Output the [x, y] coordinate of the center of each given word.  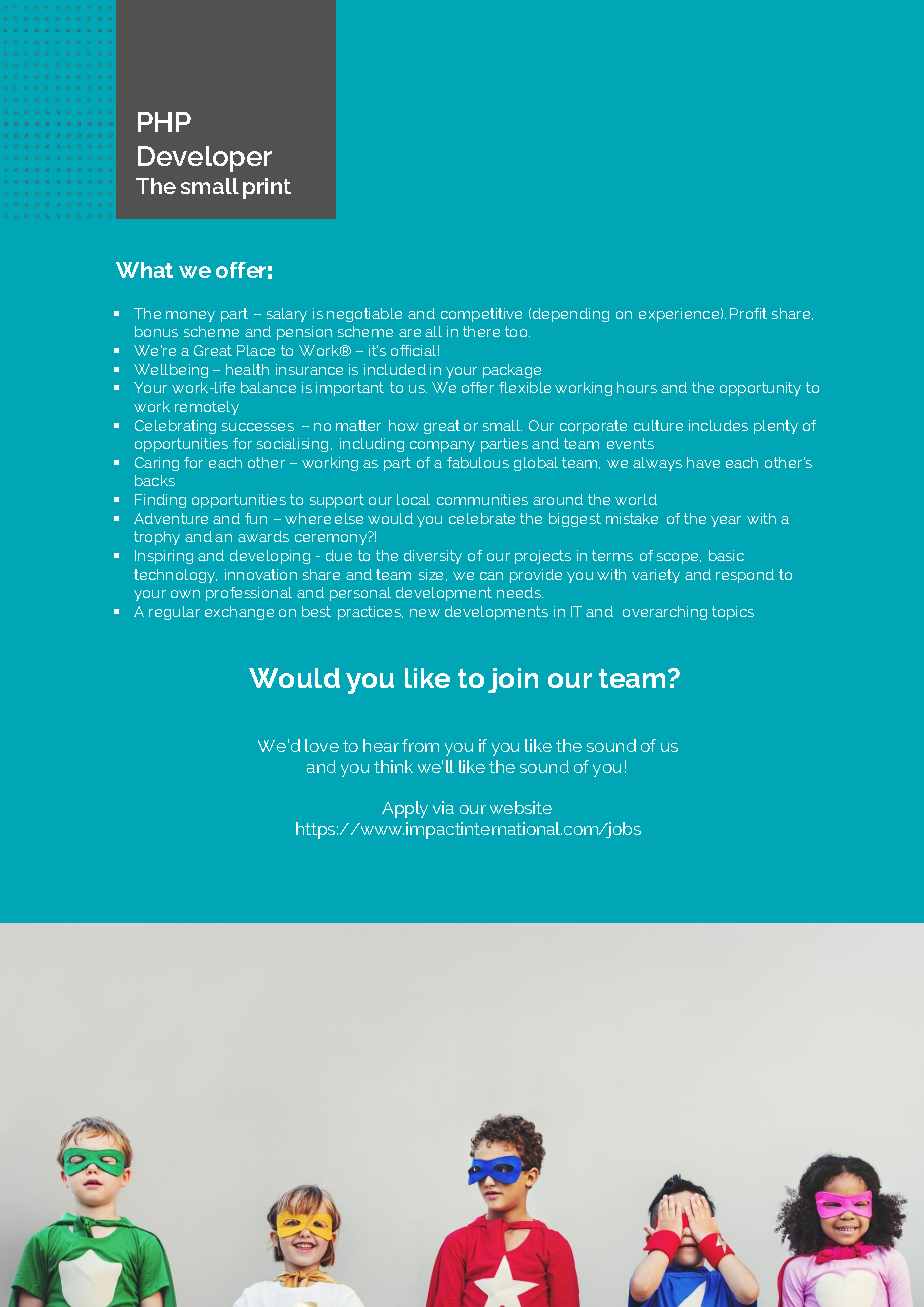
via [443, 807]
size [433, 575]
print [267, 188]
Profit [748, 313]
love [322, 745]
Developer [205, 159]
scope [679, 558]
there [481, 331]
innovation [261, 574]
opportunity [760, 389]
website [521, 807]
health [247, 369]
